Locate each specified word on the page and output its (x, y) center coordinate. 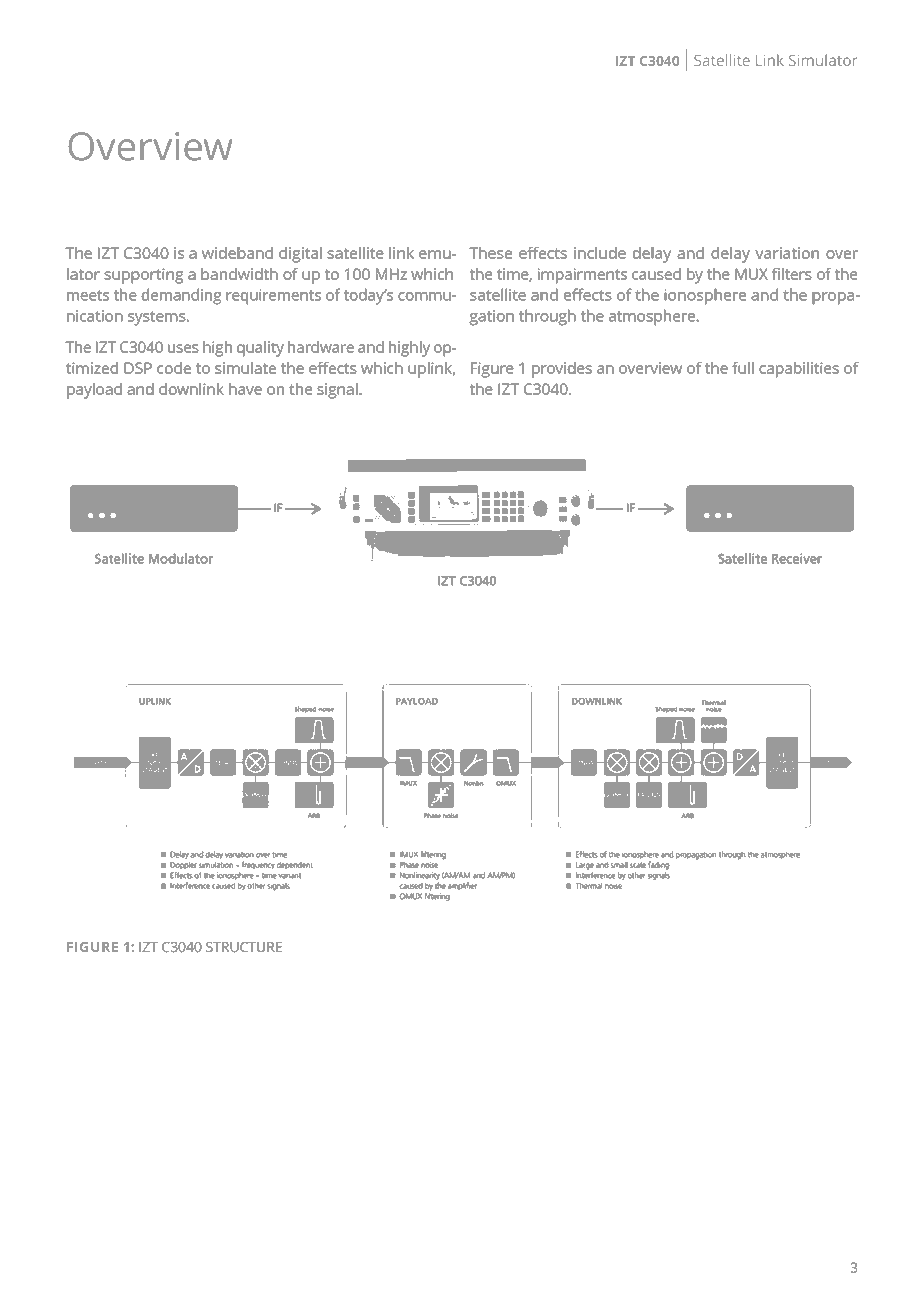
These (490, 253)
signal (338, 391)
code (174, 368)
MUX (751, 274)
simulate (245, 368)
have (245, 389)
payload (94, 391)
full (743, 368)
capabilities (799, 370)
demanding (181, 296)
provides (562, 370)
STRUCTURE (244, 947)
